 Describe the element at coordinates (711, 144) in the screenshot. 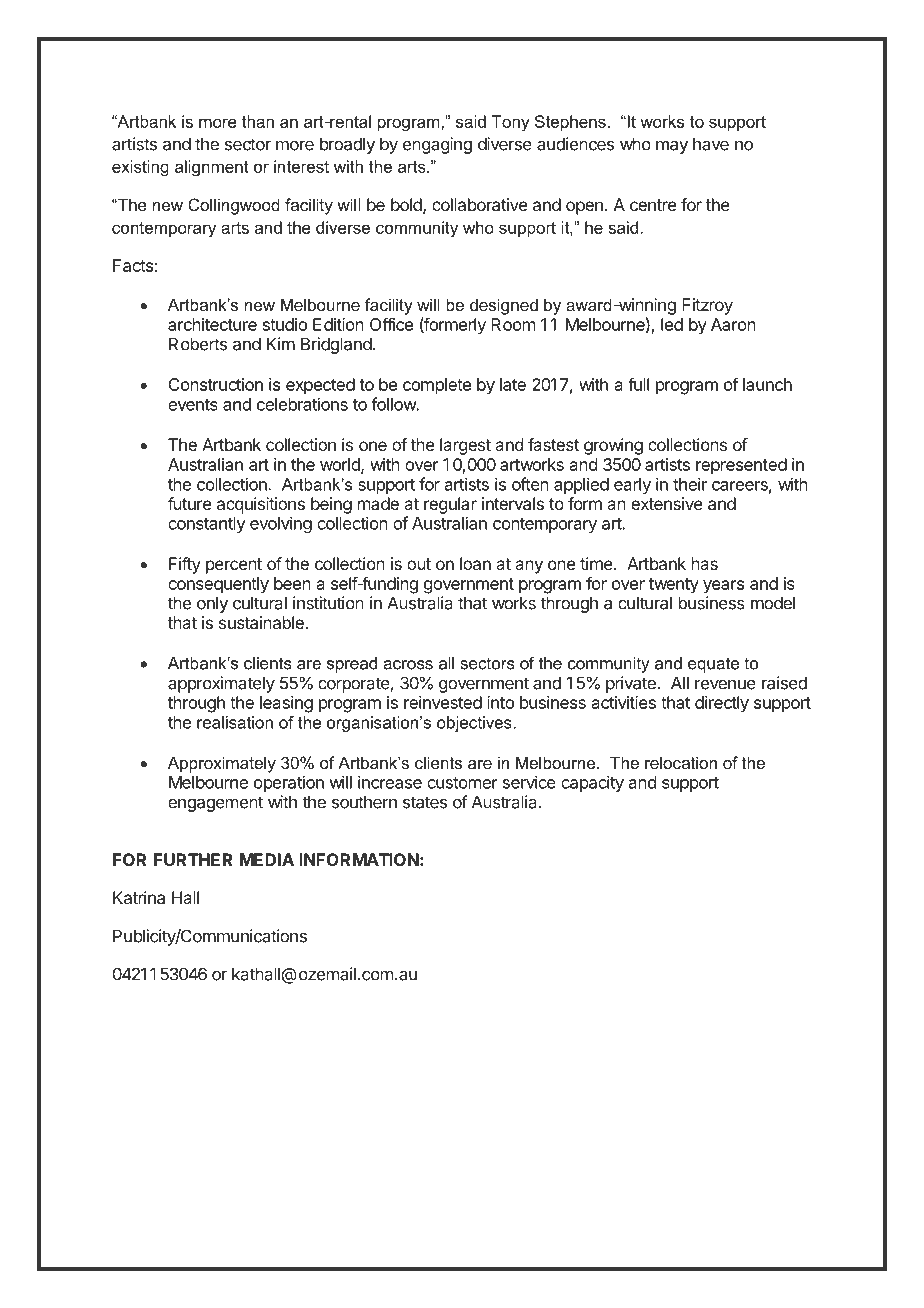

I see `have` at that location.
